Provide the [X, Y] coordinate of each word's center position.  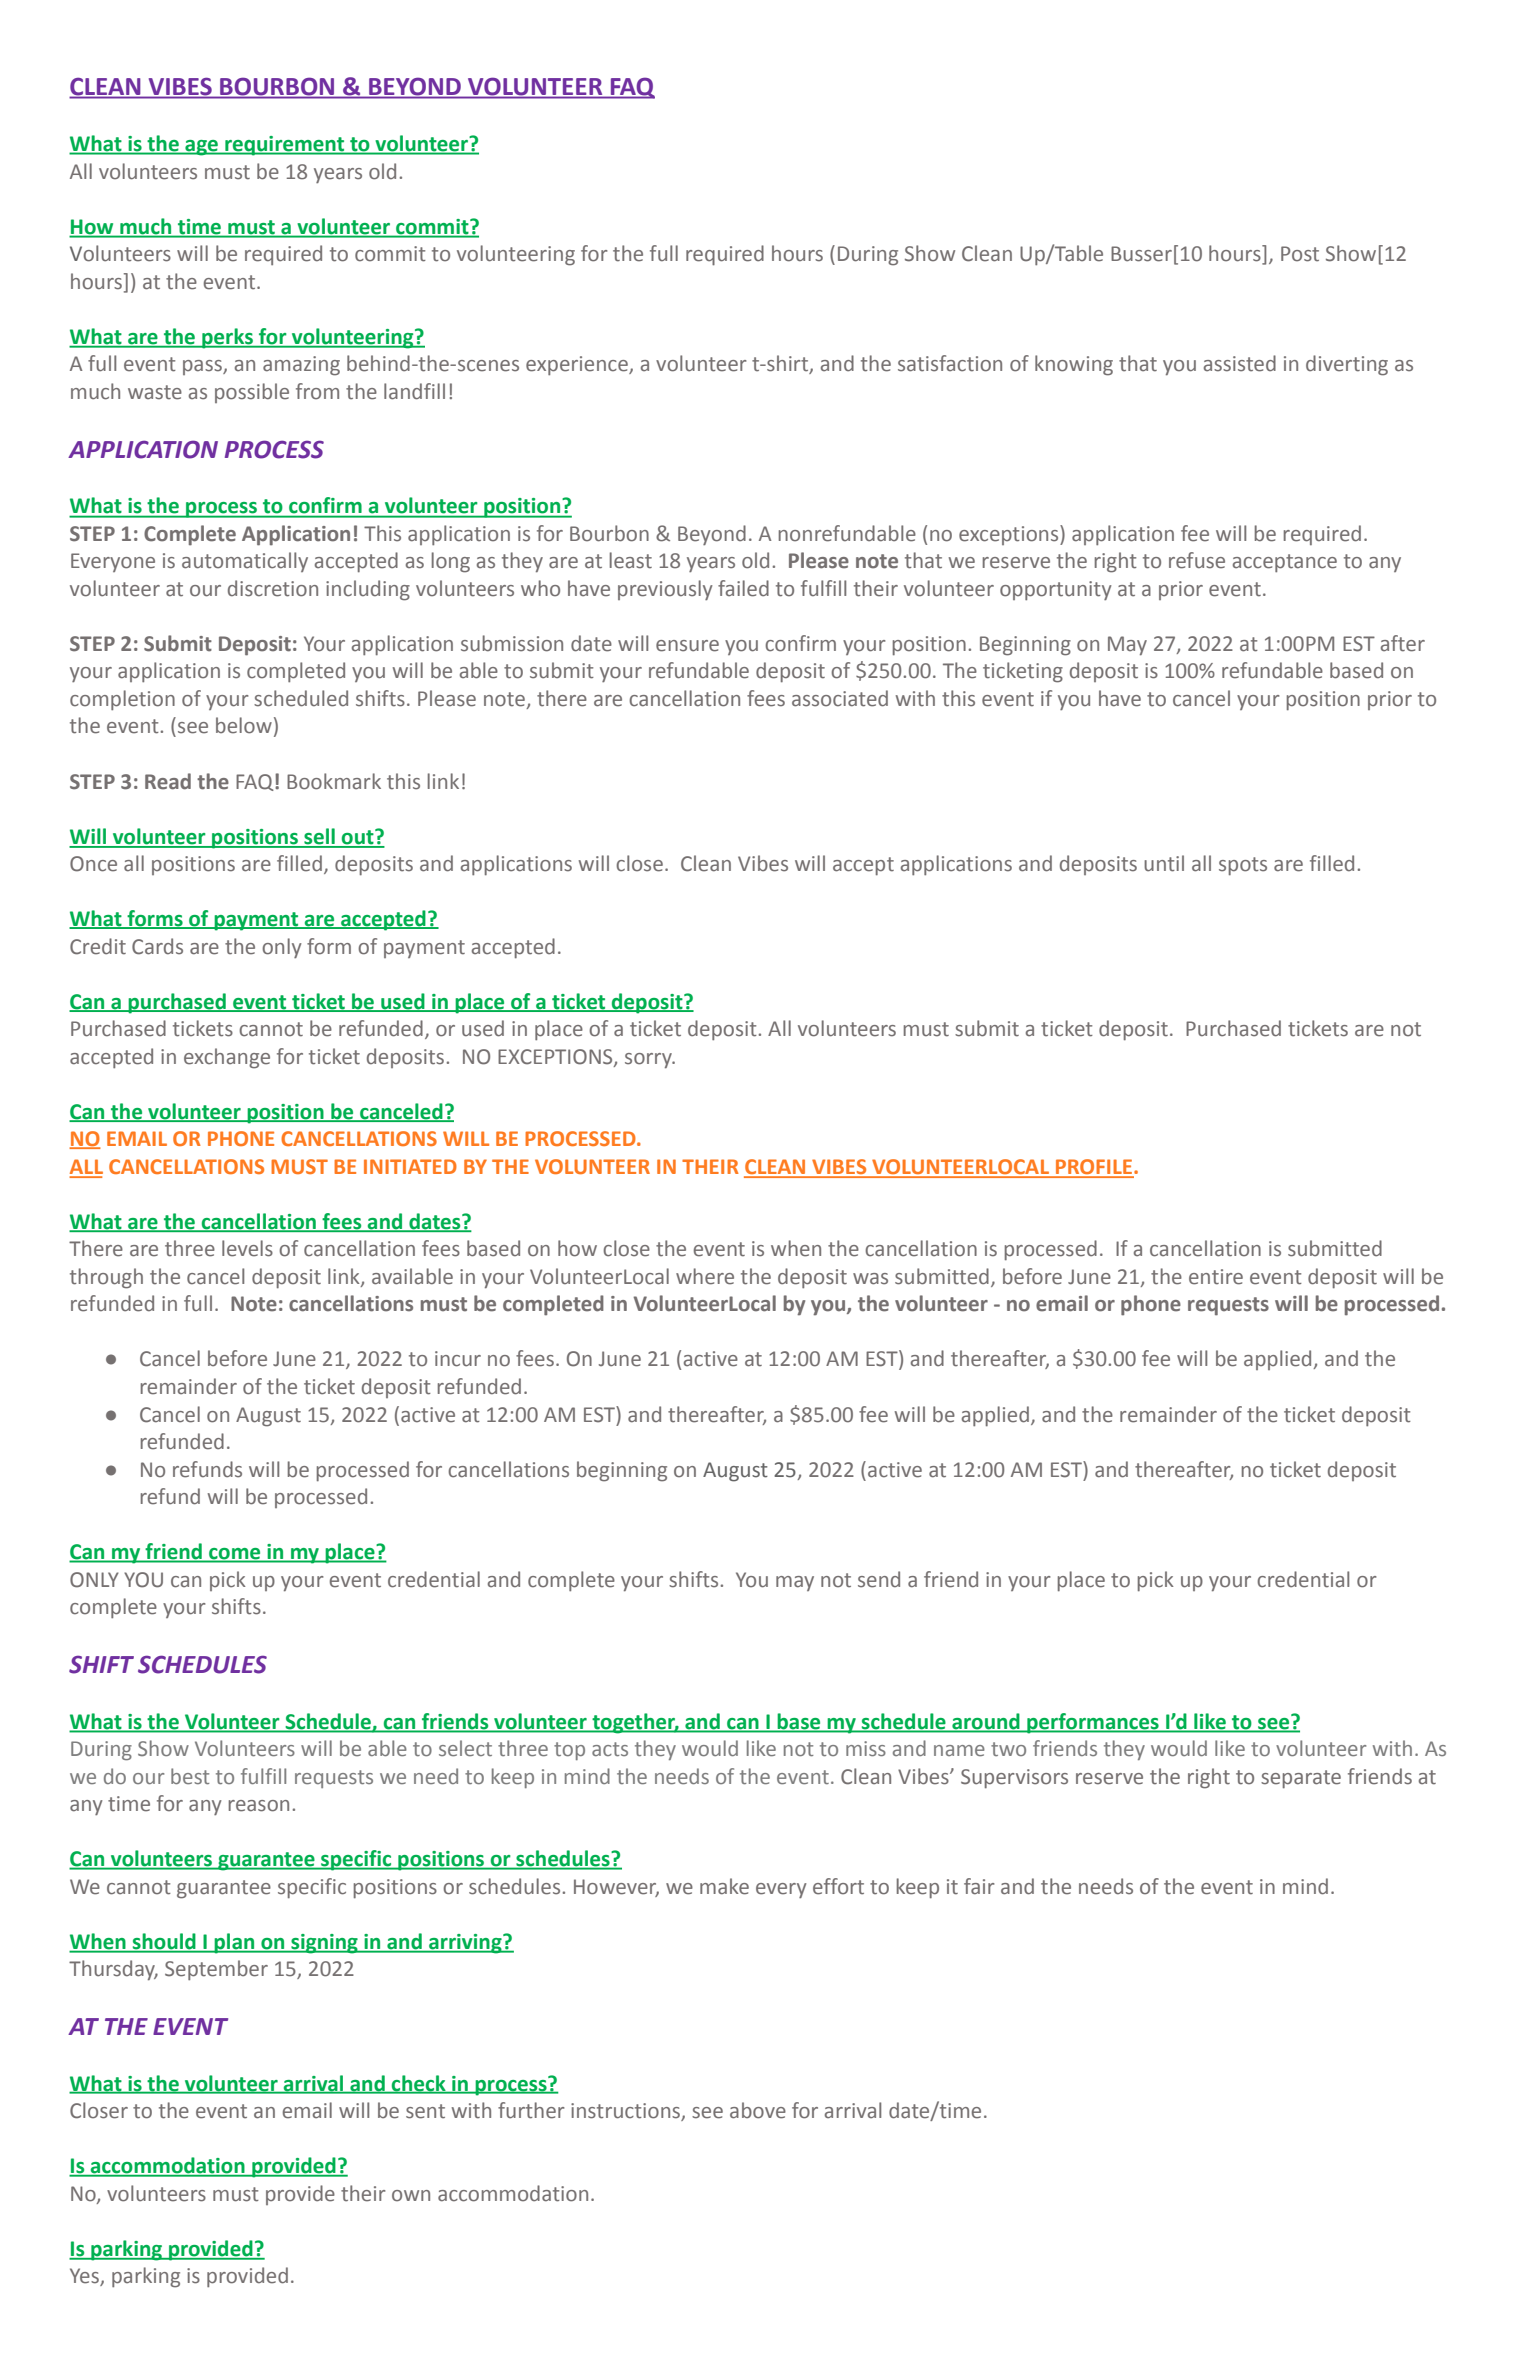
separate [1301, 1779]
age [201, 148]
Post [1300, 254]
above [758, 2110]
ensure [687, 646]
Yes [85, 2277]
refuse [1197, 560]
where [705, 1276]
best [190, 1776]
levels [247, 1248]
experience [578, 365]
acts [610, 1749]
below [244, 725]
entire [1216, 1277]
